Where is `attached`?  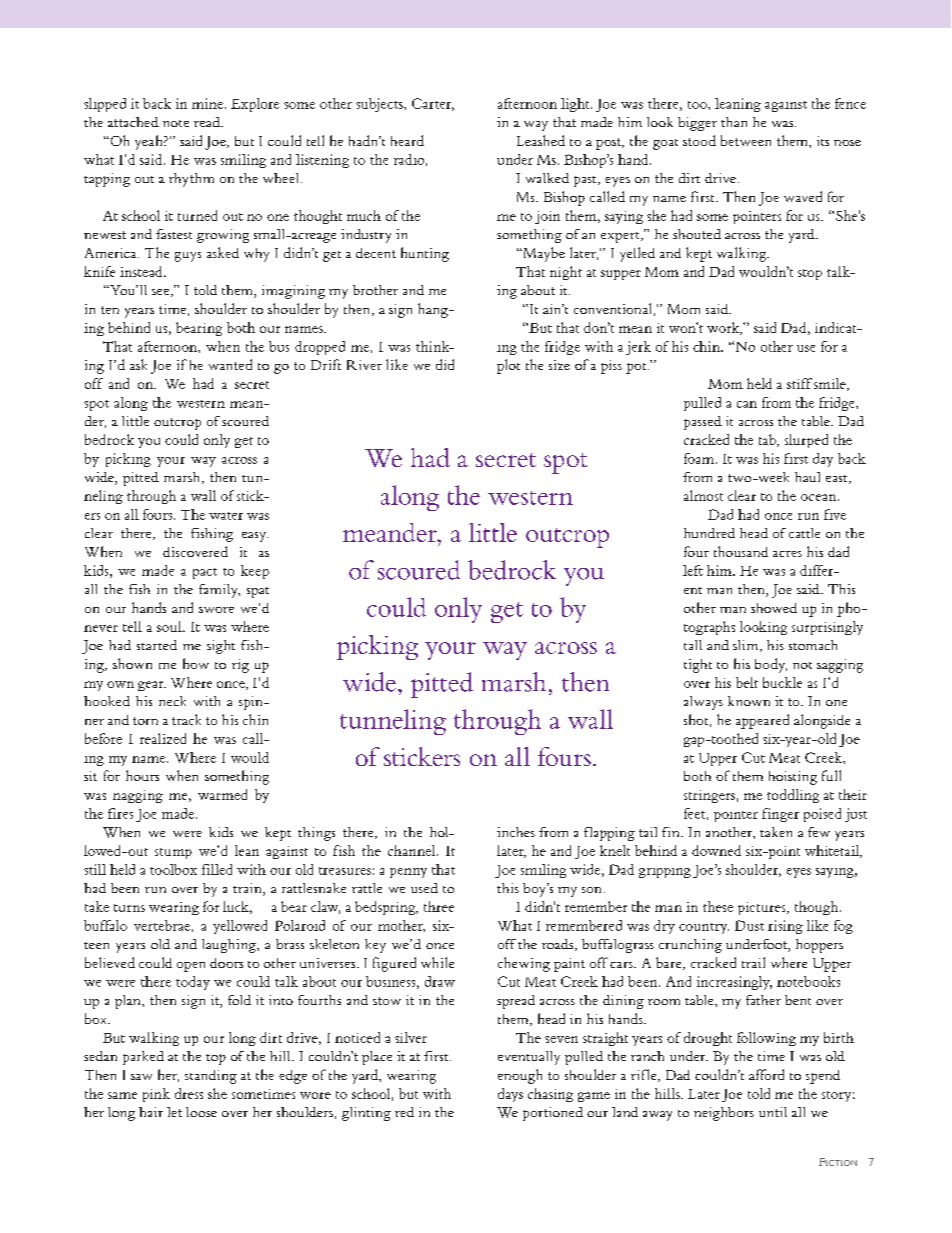
attached is located at coordinates (133, 122).
